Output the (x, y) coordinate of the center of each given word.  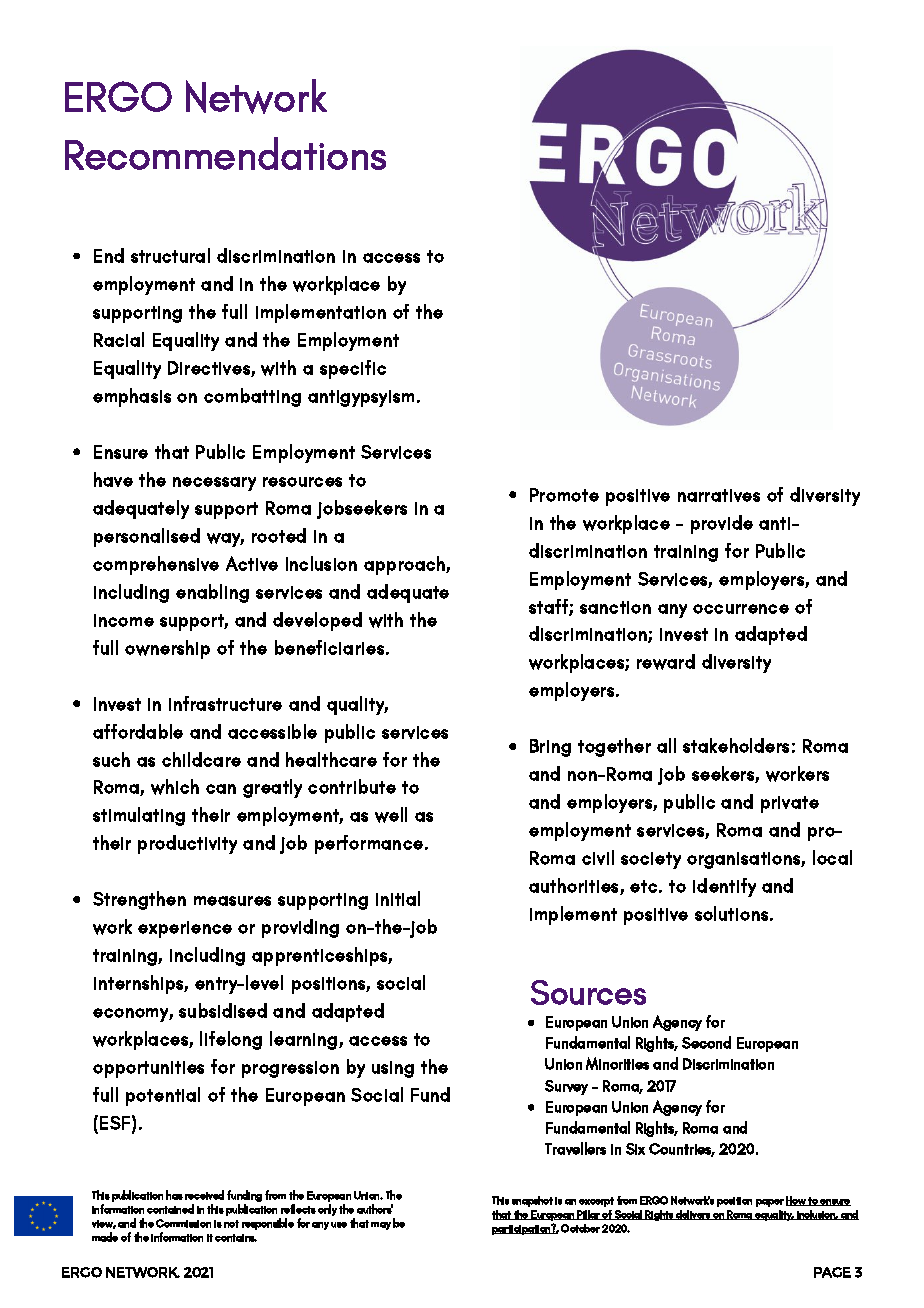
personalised (147, 537)
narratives (719, 495)
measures (232, 901)
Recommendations (225, 153)
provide (722, 524)
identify (724, 887)
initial (398, 898)
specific (353, 369)
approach (405, 565)
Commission (183, 1223)
